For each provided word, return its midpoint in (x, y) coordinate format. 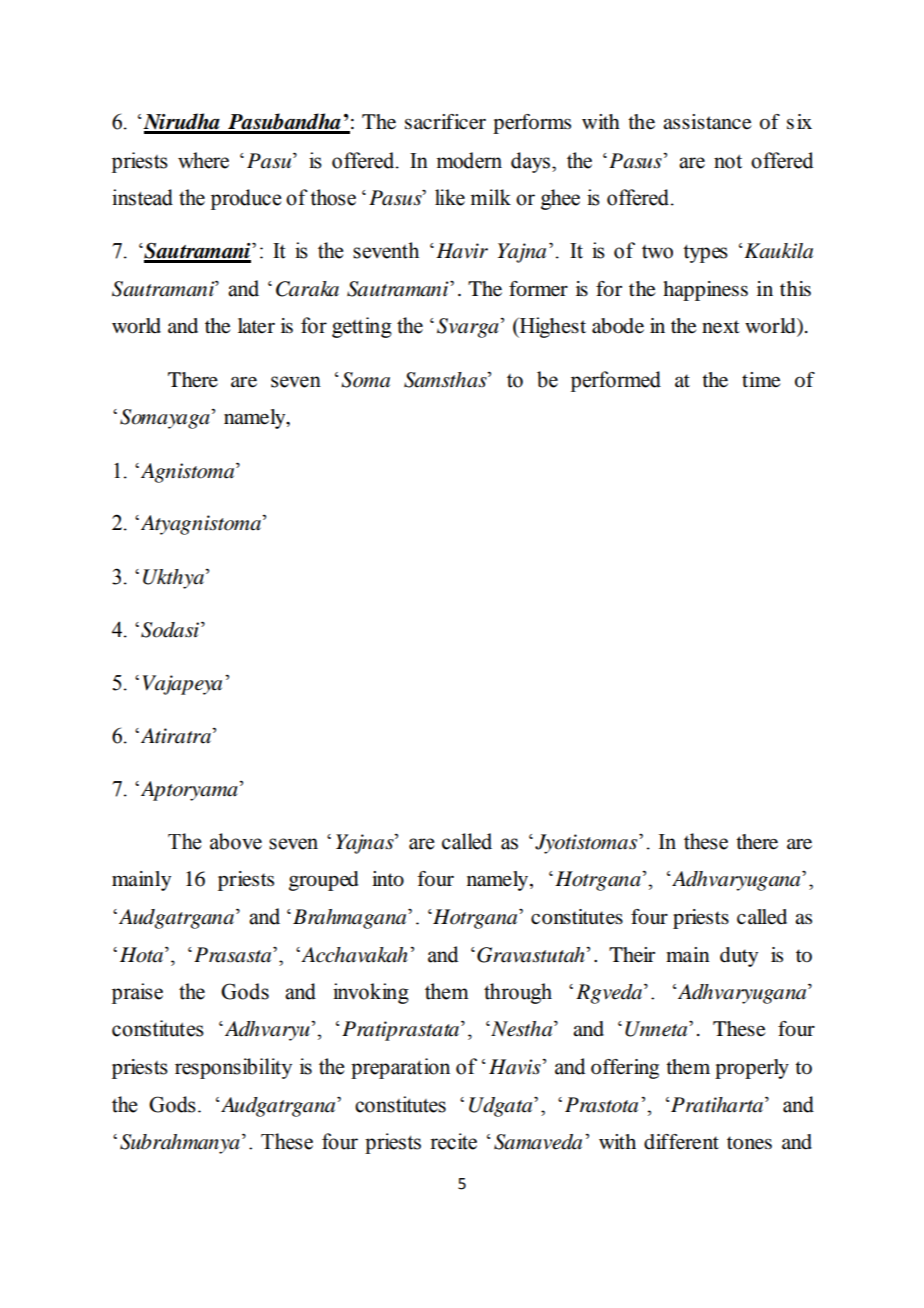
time (761, 380)
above (236, 841)
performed (616, 381)
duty (739, 957)
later (256, 326)
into (388, 879)
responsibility (233, 1068)
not (728, 161)
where (203, 160)
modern (469, 160)
